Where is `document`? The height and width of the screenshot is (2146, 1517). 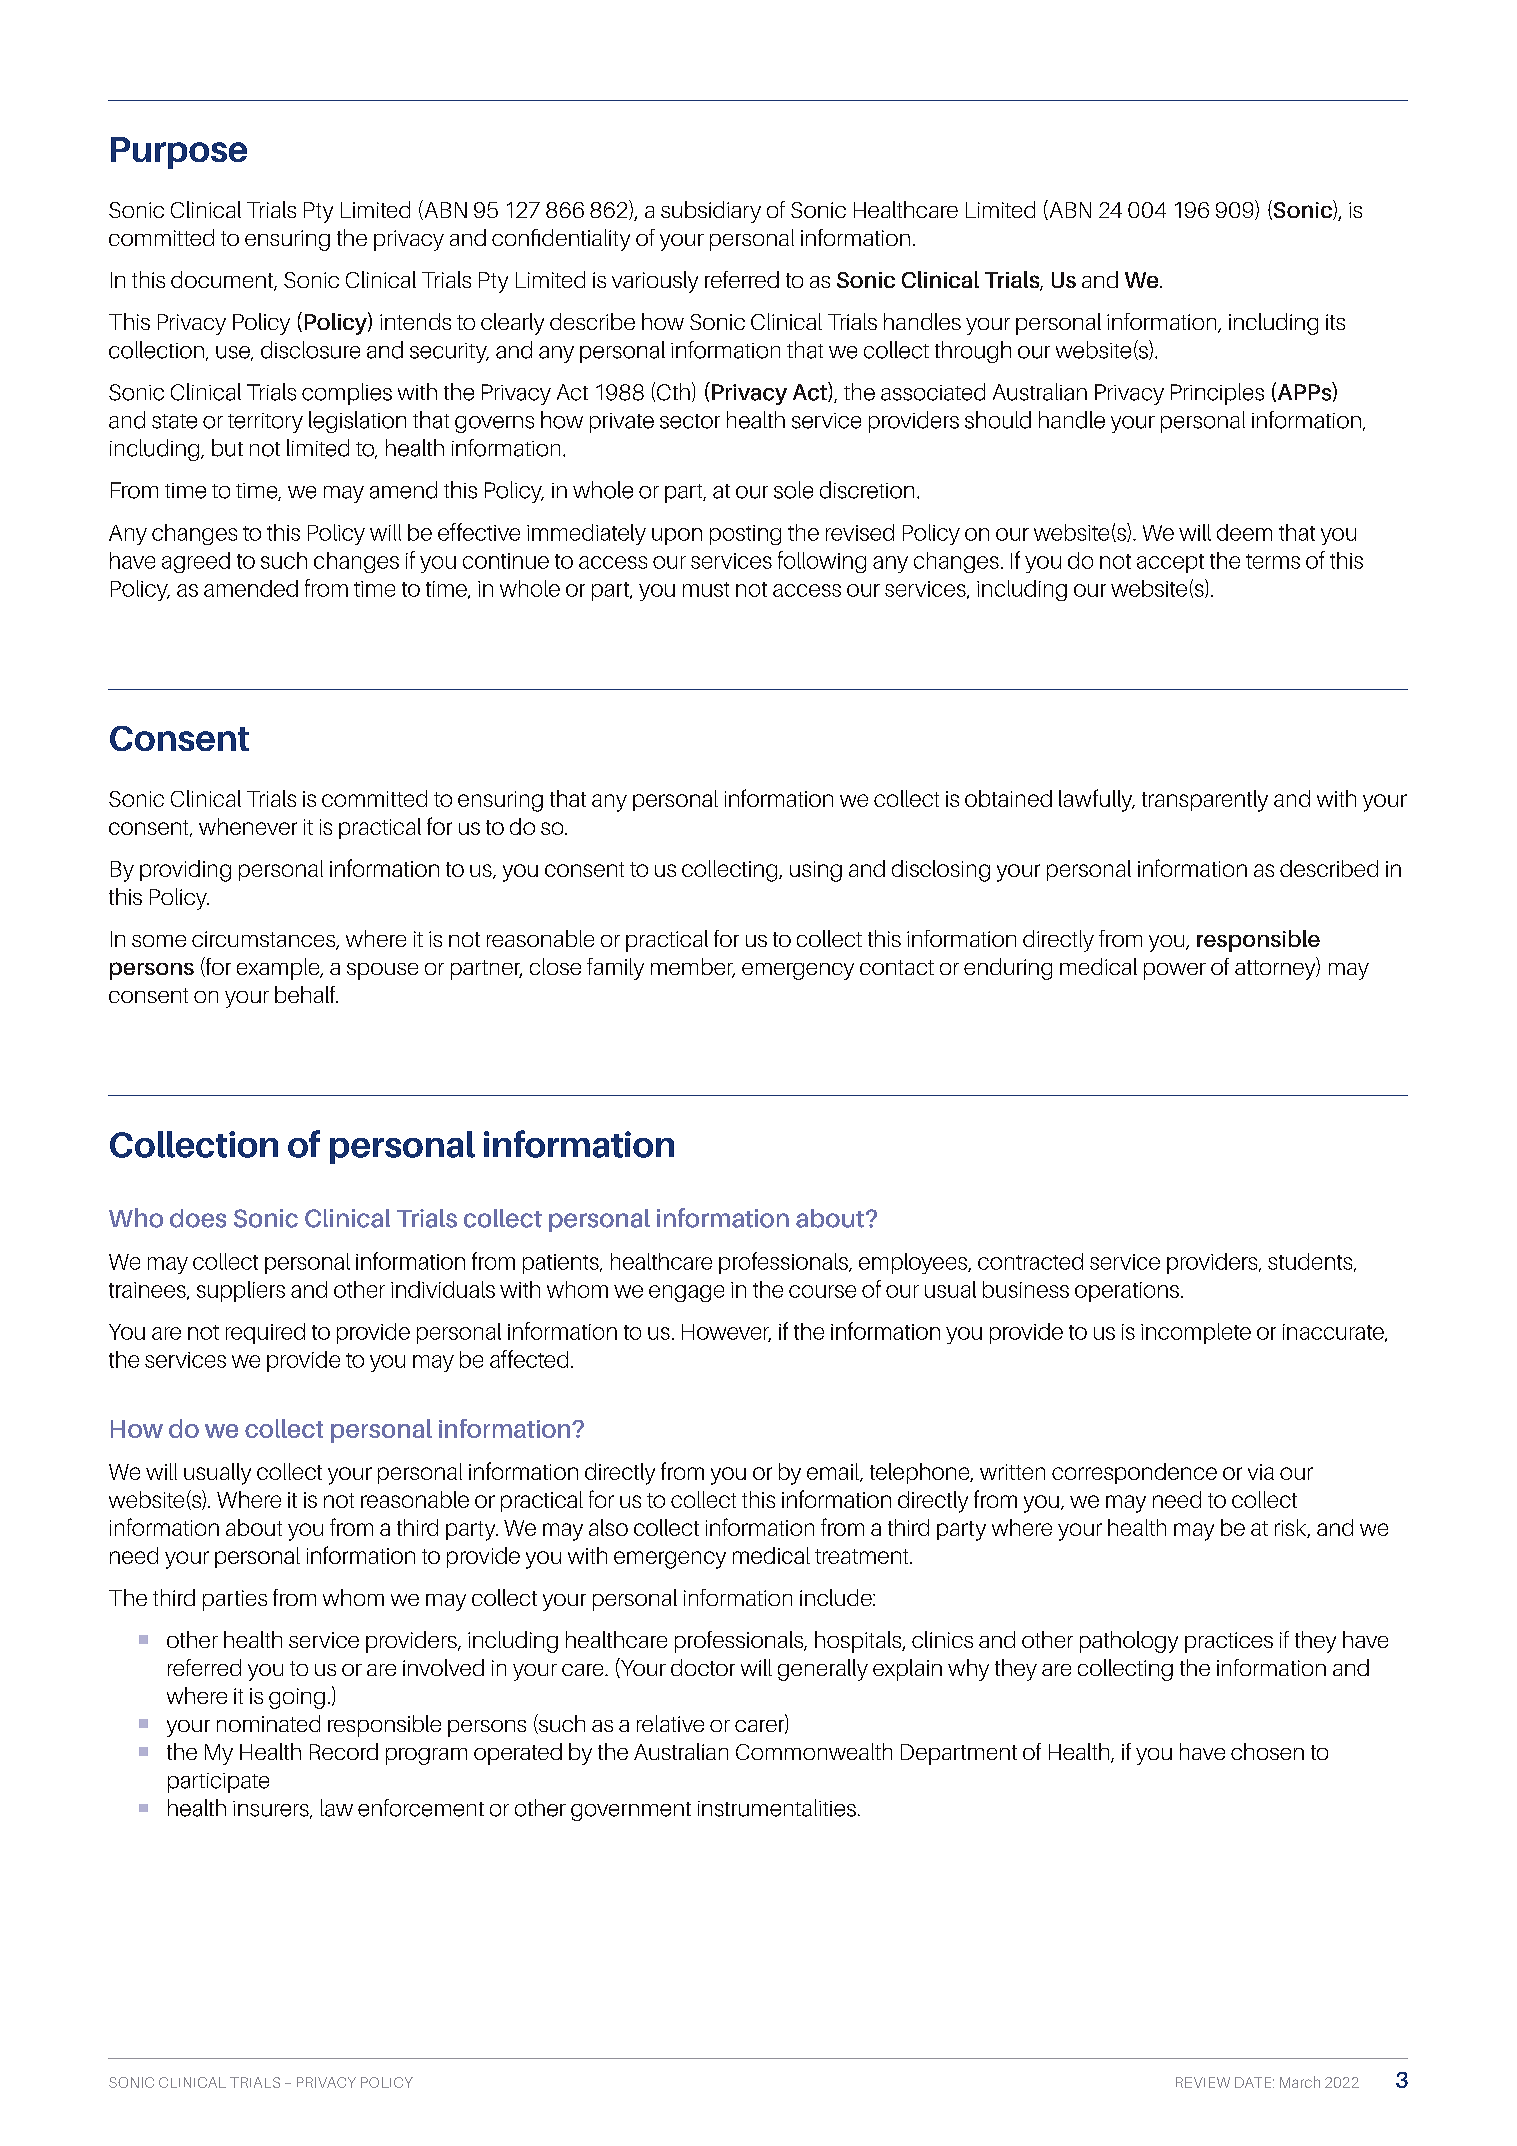 document is located at coordinates (223, 281).
